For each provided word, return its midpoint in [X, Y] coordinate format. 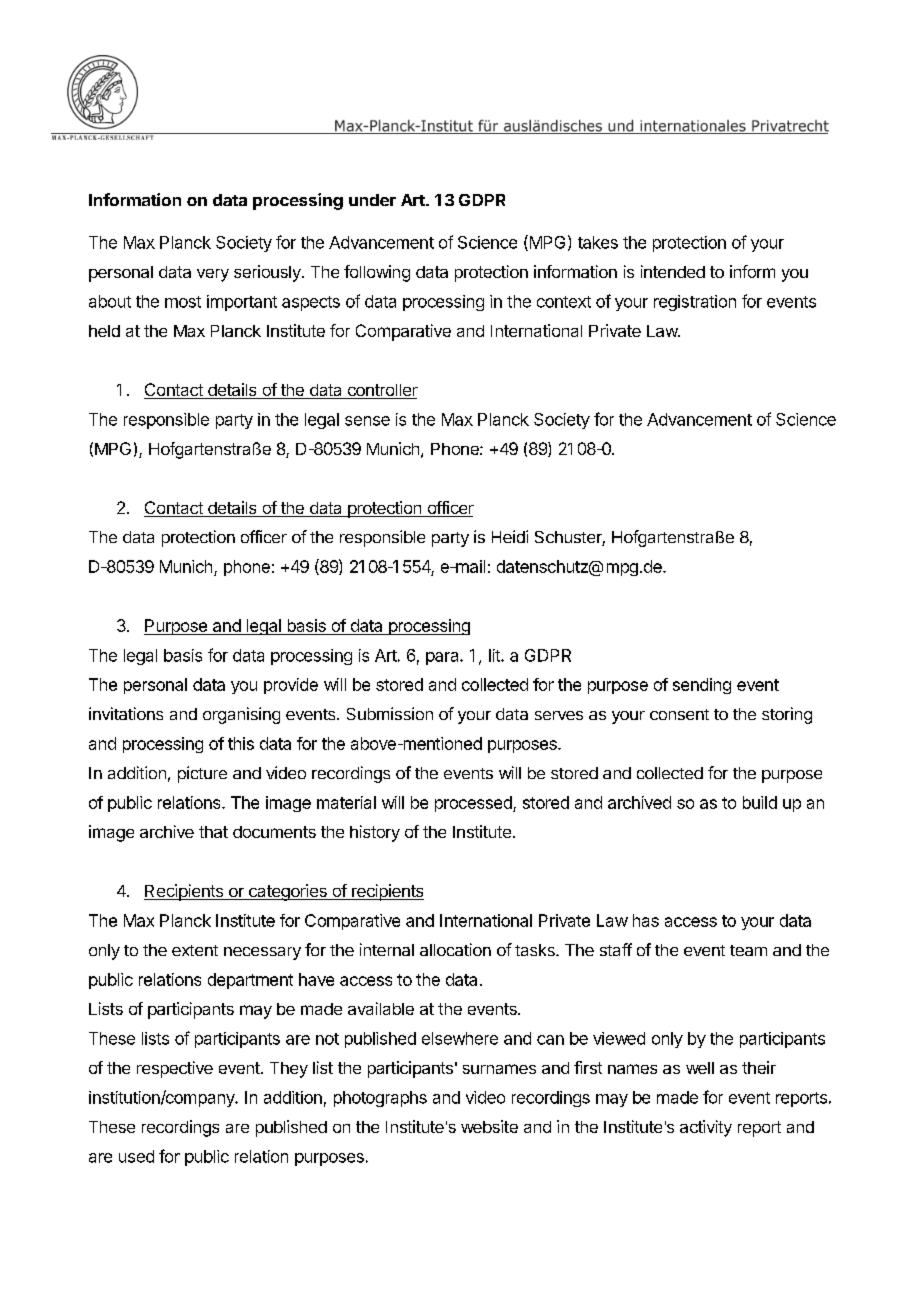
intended [673, 271]
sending [702, 686]
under [372, 200]
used [136, 1156]
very [213, 275]
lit [495, 655]
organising [241, 715]
